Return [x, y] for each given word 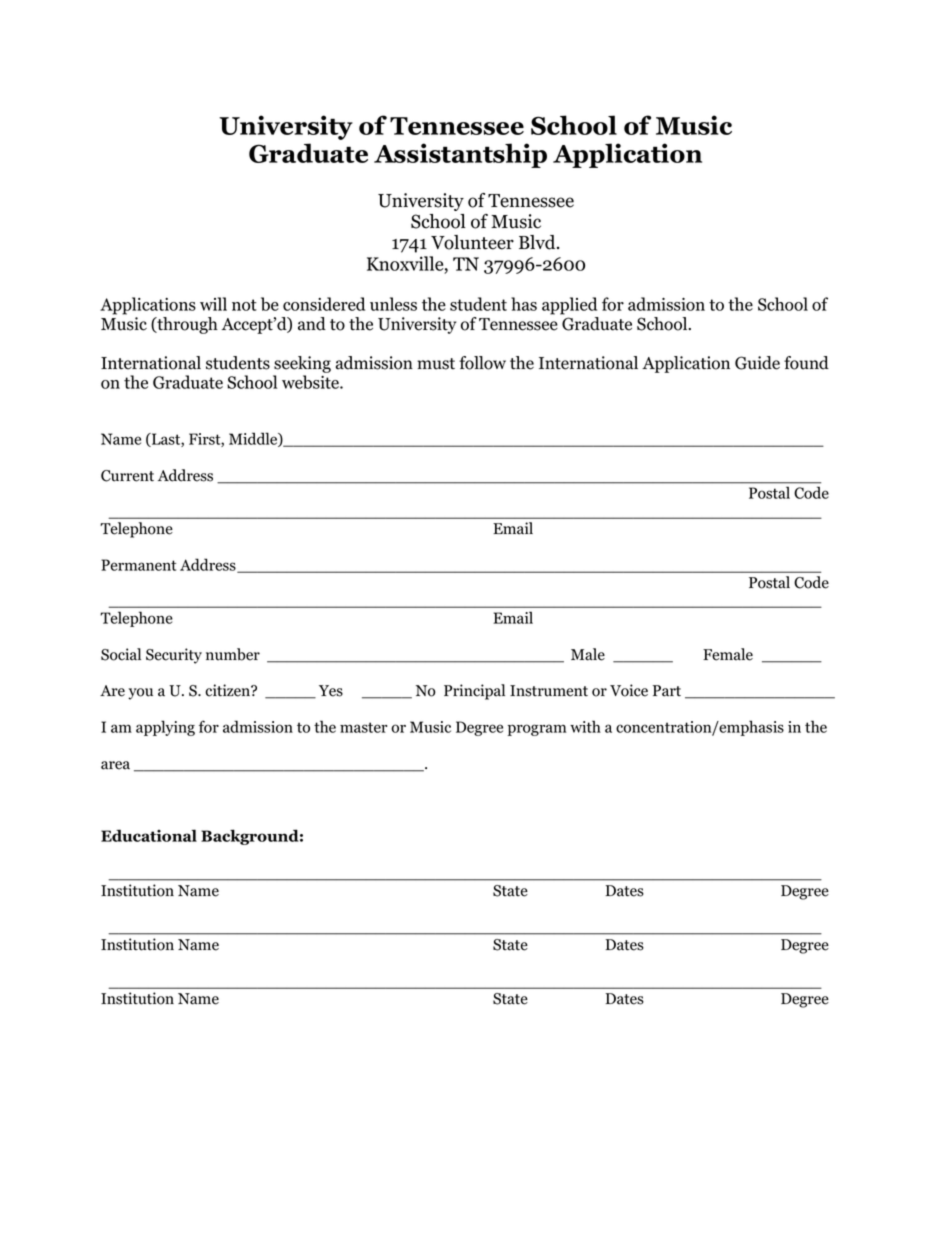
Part [667, 691]
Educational [149, 835]
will [213, 304]
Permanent [138, 565]
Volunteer [472, 242]
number [233, 654]
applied [569, 306]
